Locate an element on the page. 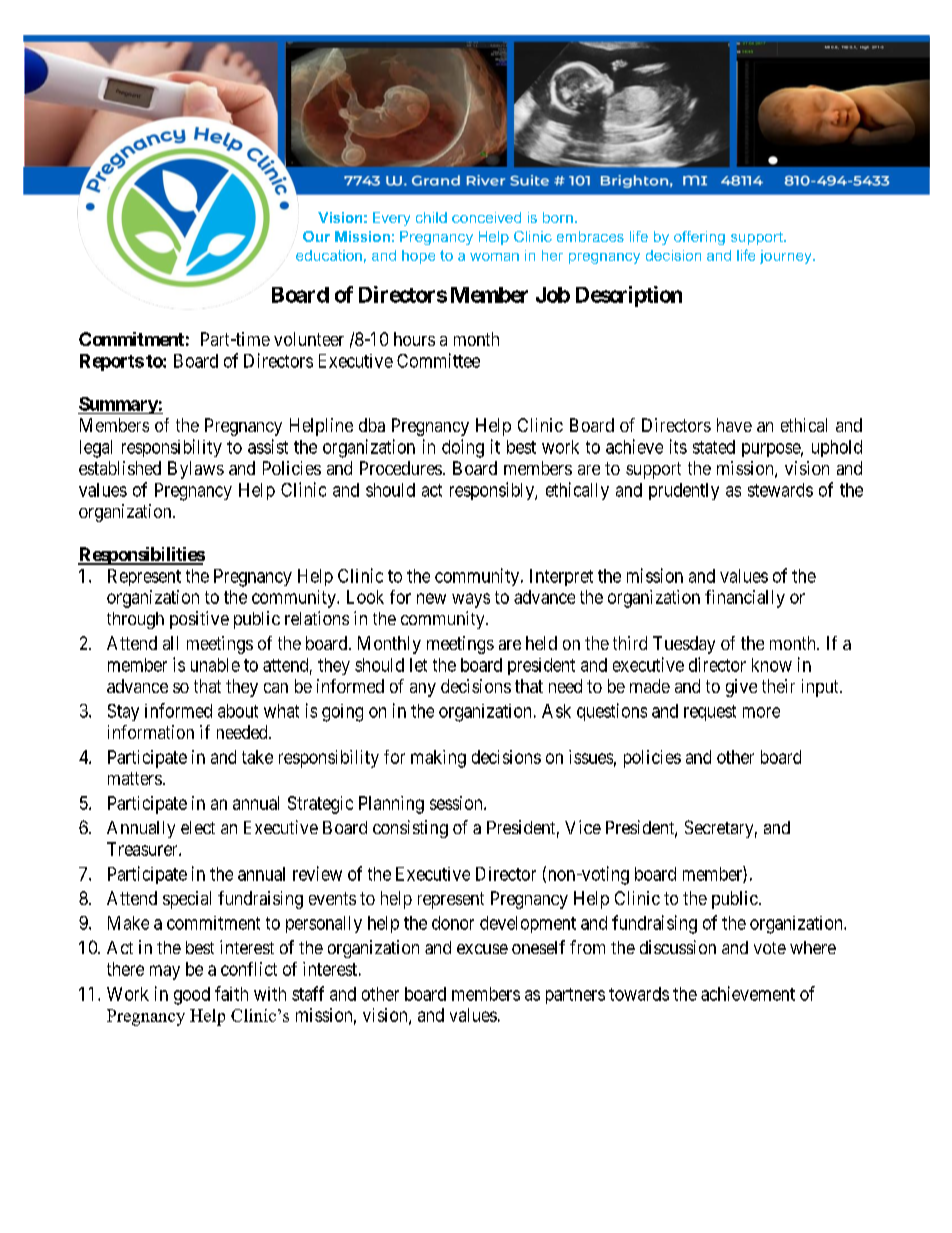 The image size is (952, 1233). woman is located at coordinates (494, 257).
